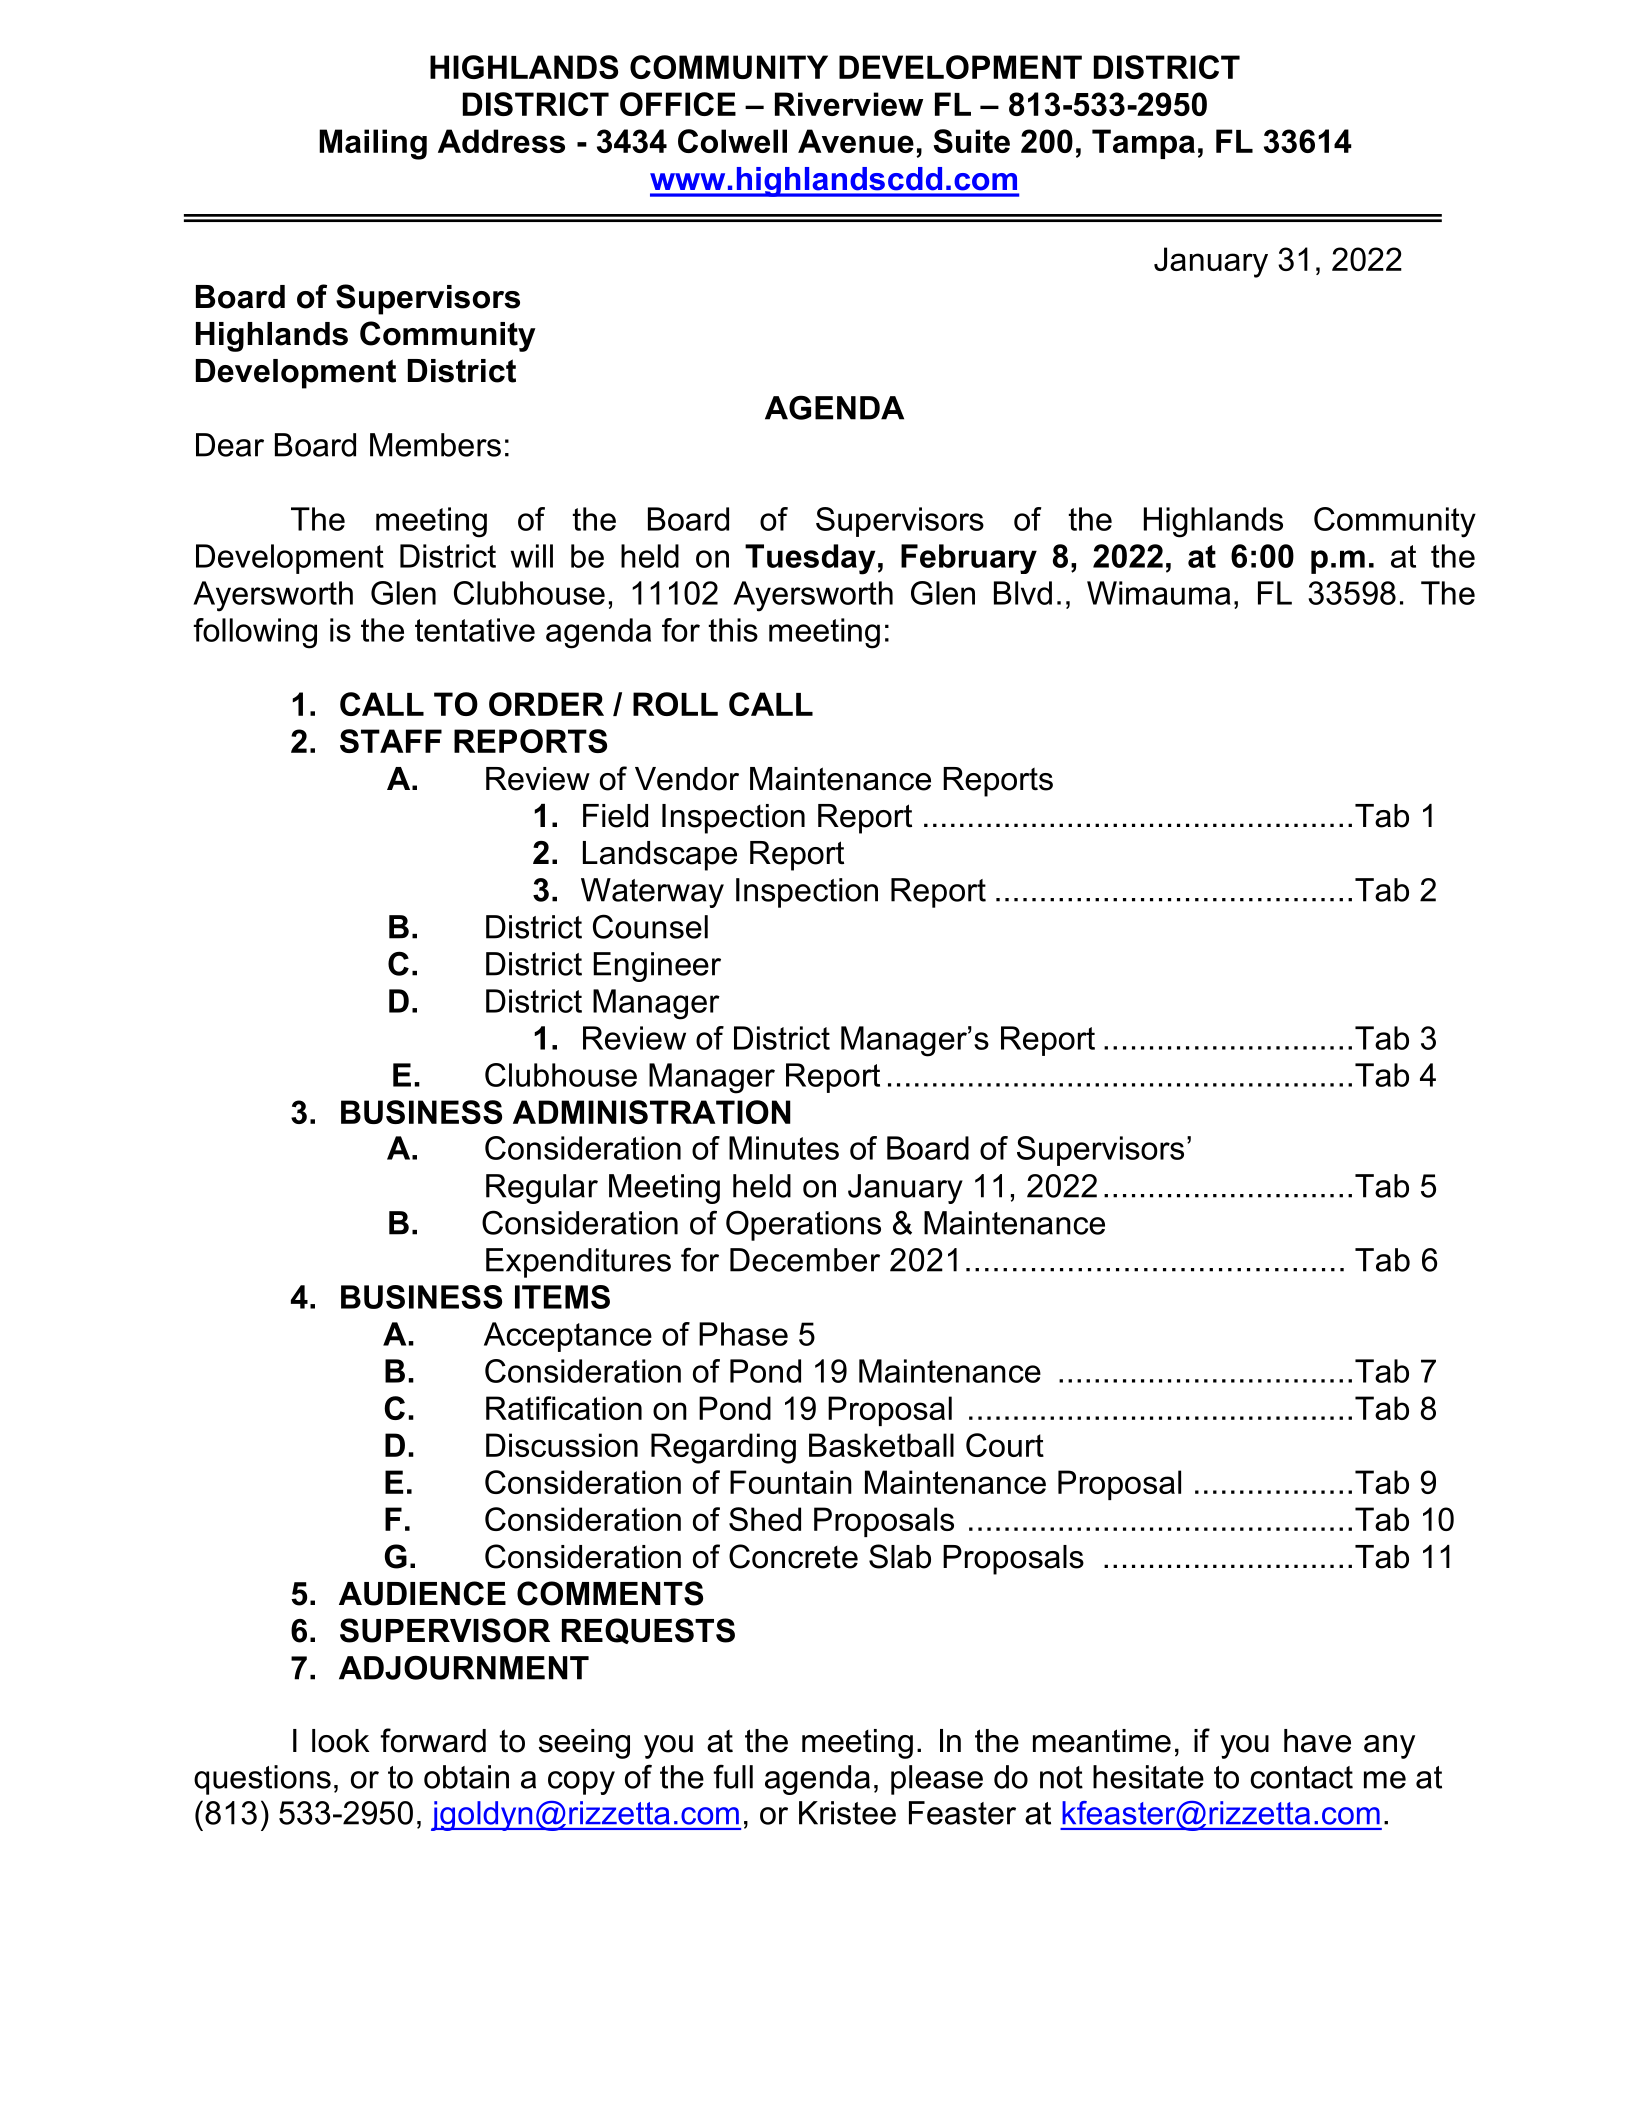  What do you see at coordinates (733, 1776) in the screenshot?
I see `full` at bounding box center [733, 1776].
